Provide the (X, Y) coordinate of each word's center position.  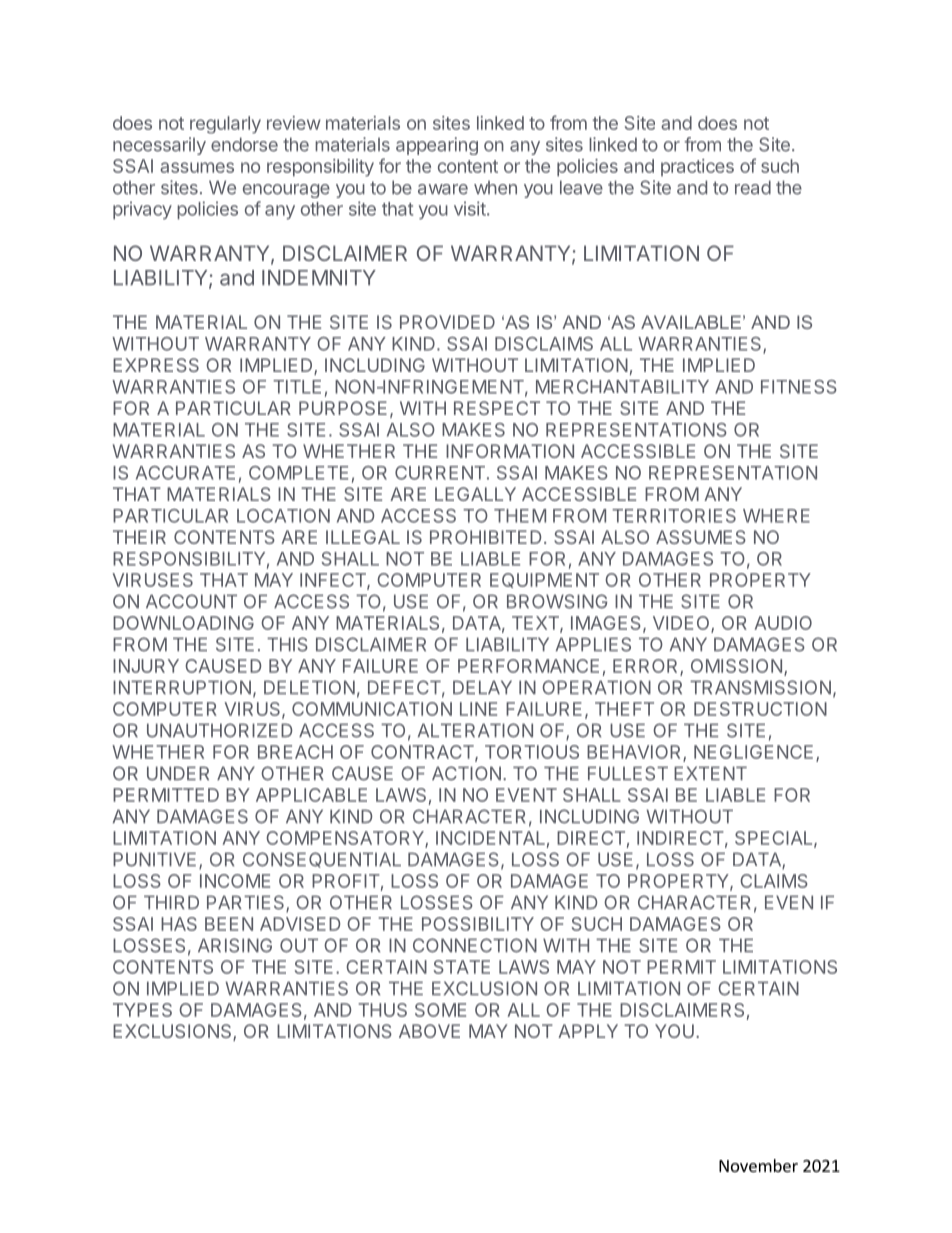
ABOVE (429, 1031)
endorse (244, 144)
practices (697, 167)
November (758, 1165)
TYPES (142, 1010)
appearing (437, 146)
